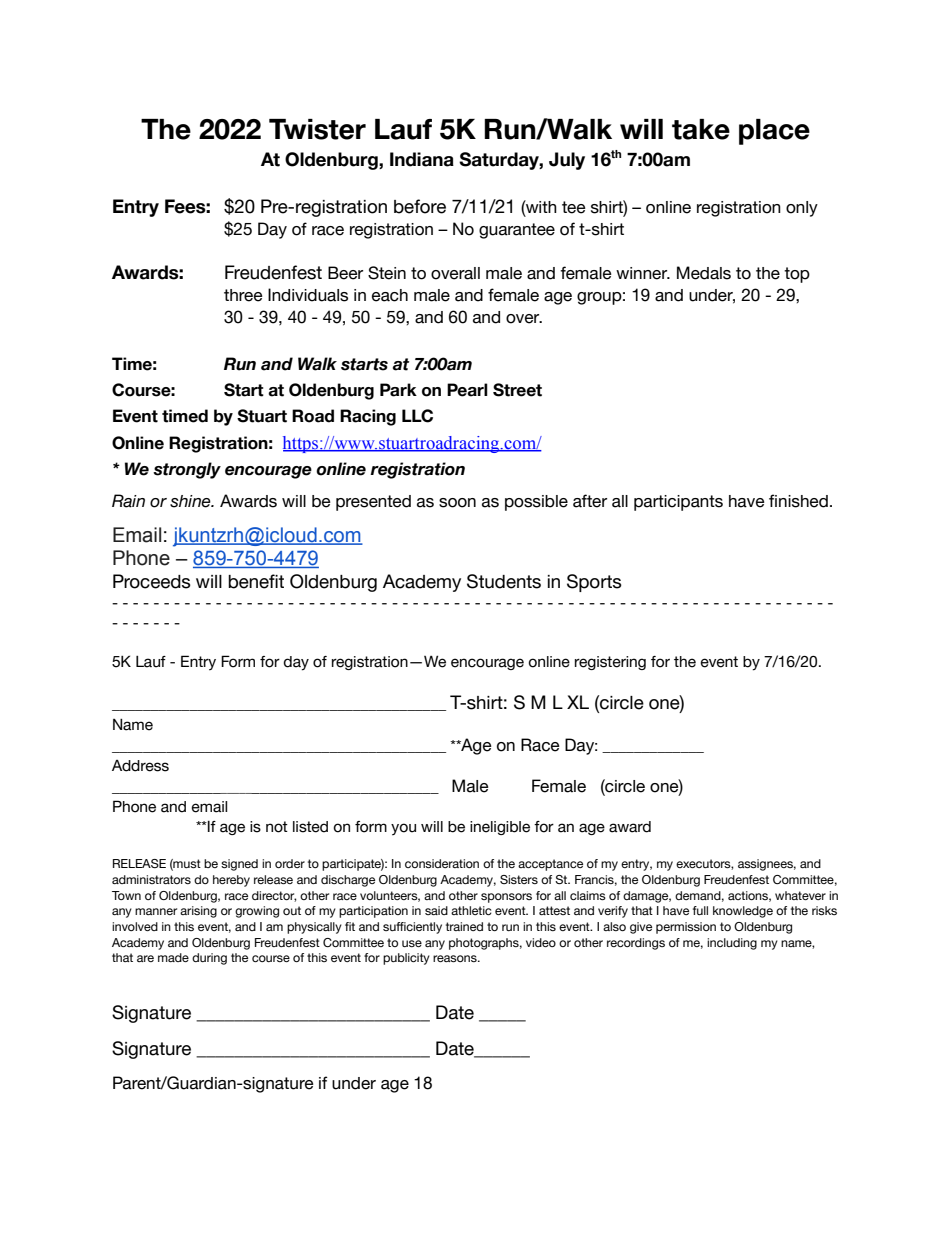 The width and height of the document is (952, 1233). What do you see at coordinates (504, 581) in the document?
I see `Students` at bounding box center [504, 581].
